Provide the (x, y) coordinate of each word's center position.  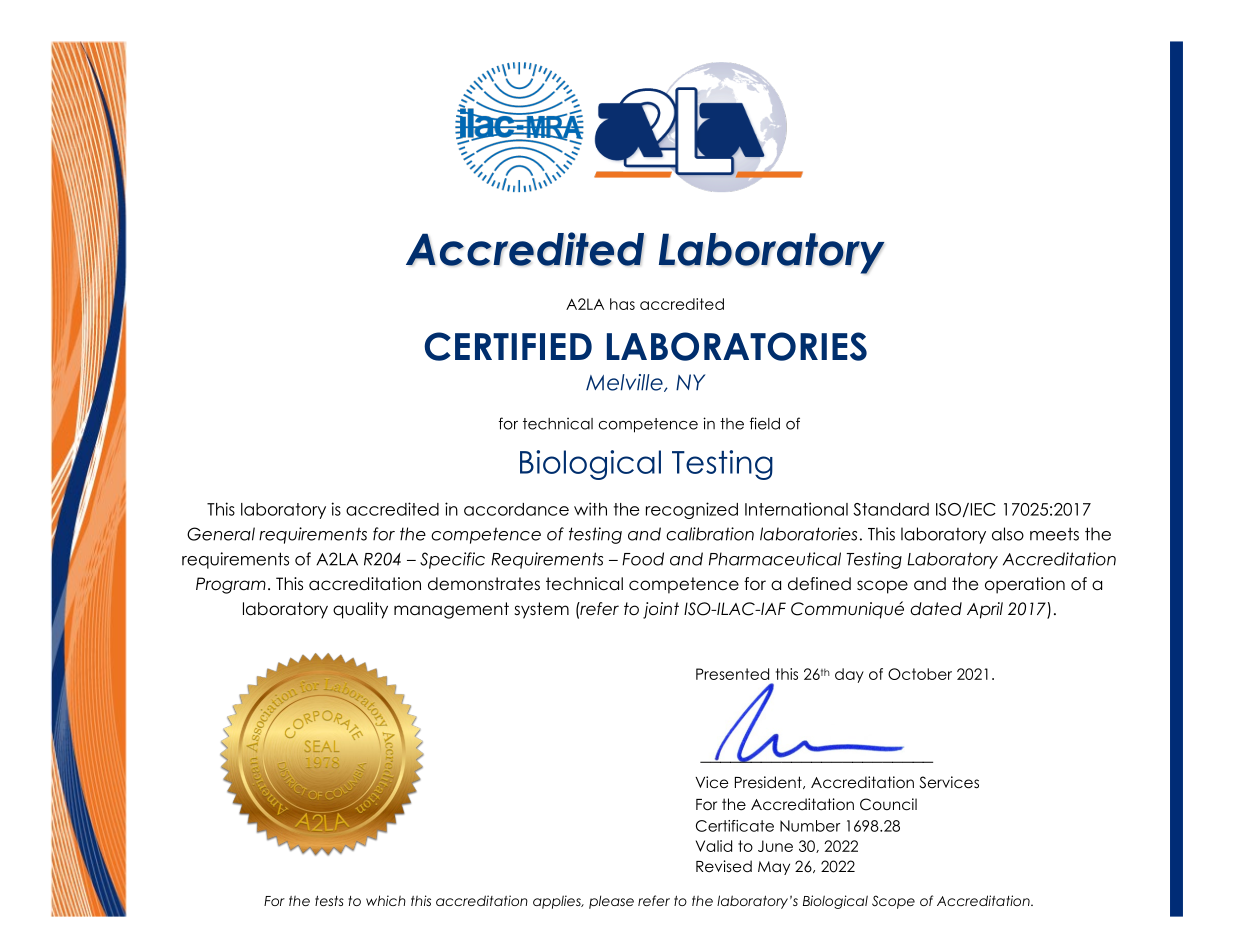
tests (329, 900)
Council (888, 804)
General (221, 534)
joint (661, 610)
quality (360, 610)
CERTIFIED (508, 346)
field (765, 423)
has (622, 304)
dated (936, 609)
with (590, 509)
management (451, 610)
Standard (891, 509)
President (769, 782)
